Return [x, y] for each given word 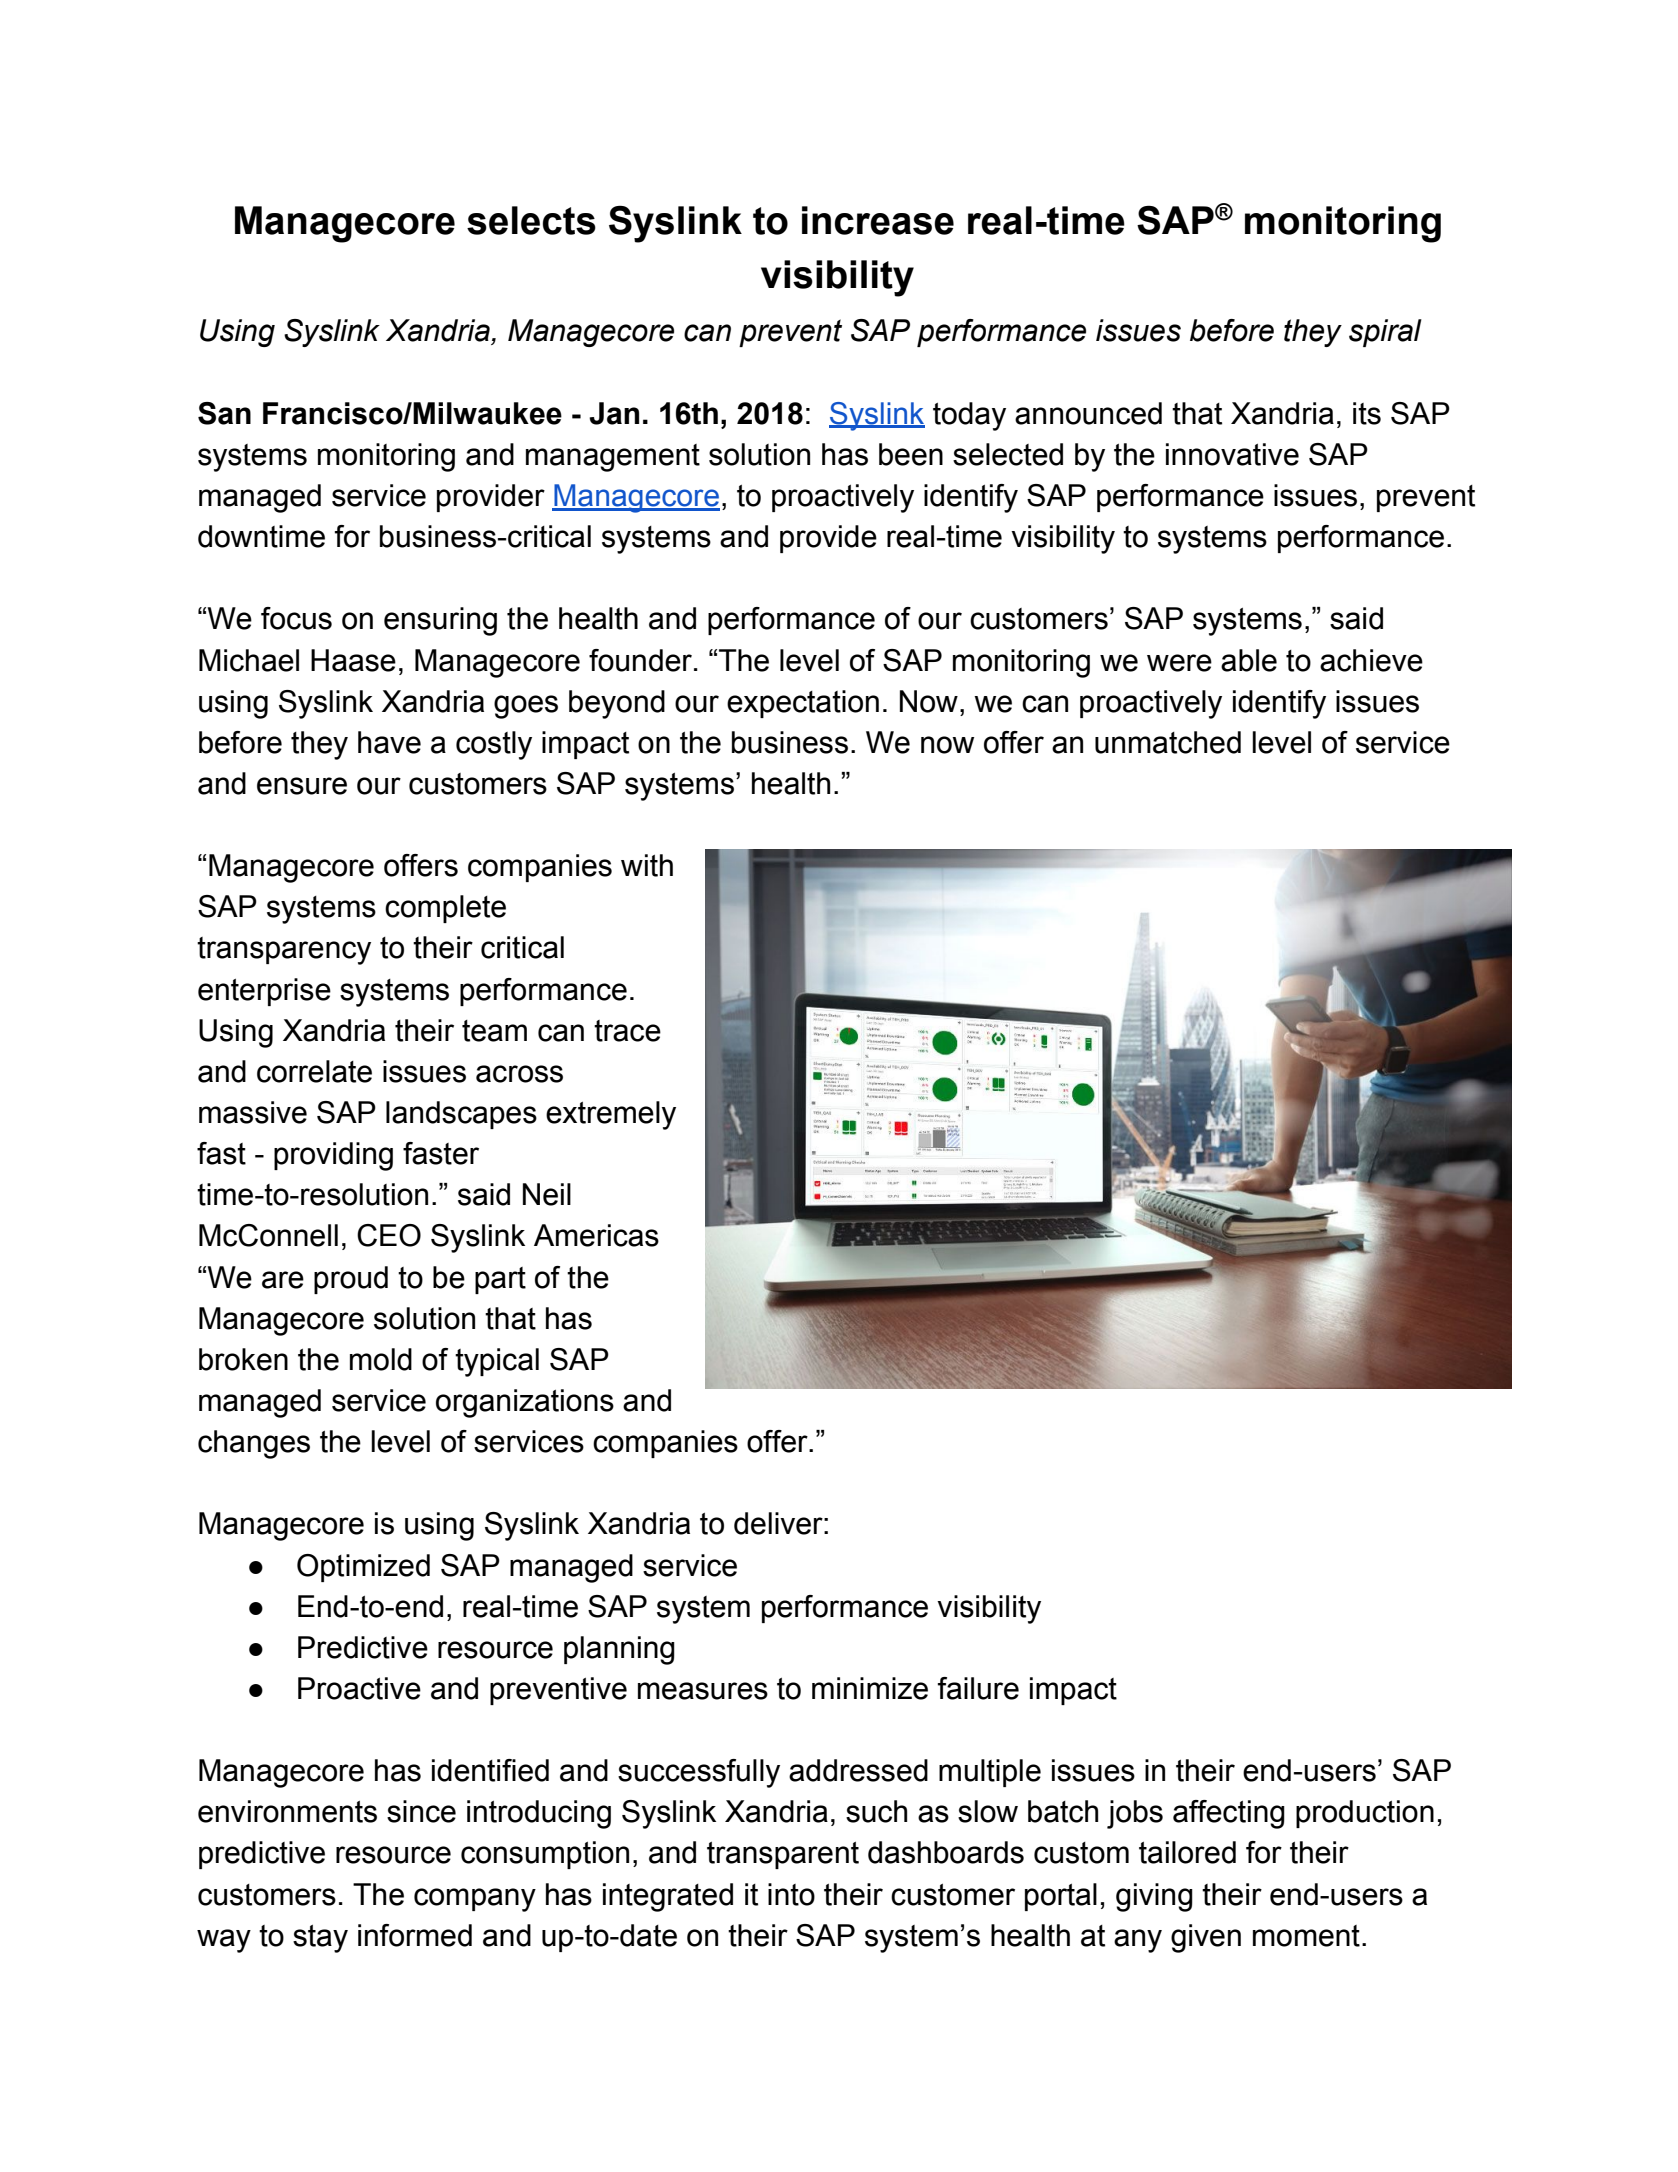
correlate [314, 1071]
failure [978, 1688]
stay [320, 1939]
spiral [1385, 333]
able [1249, 660]
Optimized [363, 1568]
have [389, 742]
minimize [870, 1688]
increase [878, 220]
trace [627, 1031]
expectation [803, 704]
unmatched [1168, 742]
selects [531, 220]
